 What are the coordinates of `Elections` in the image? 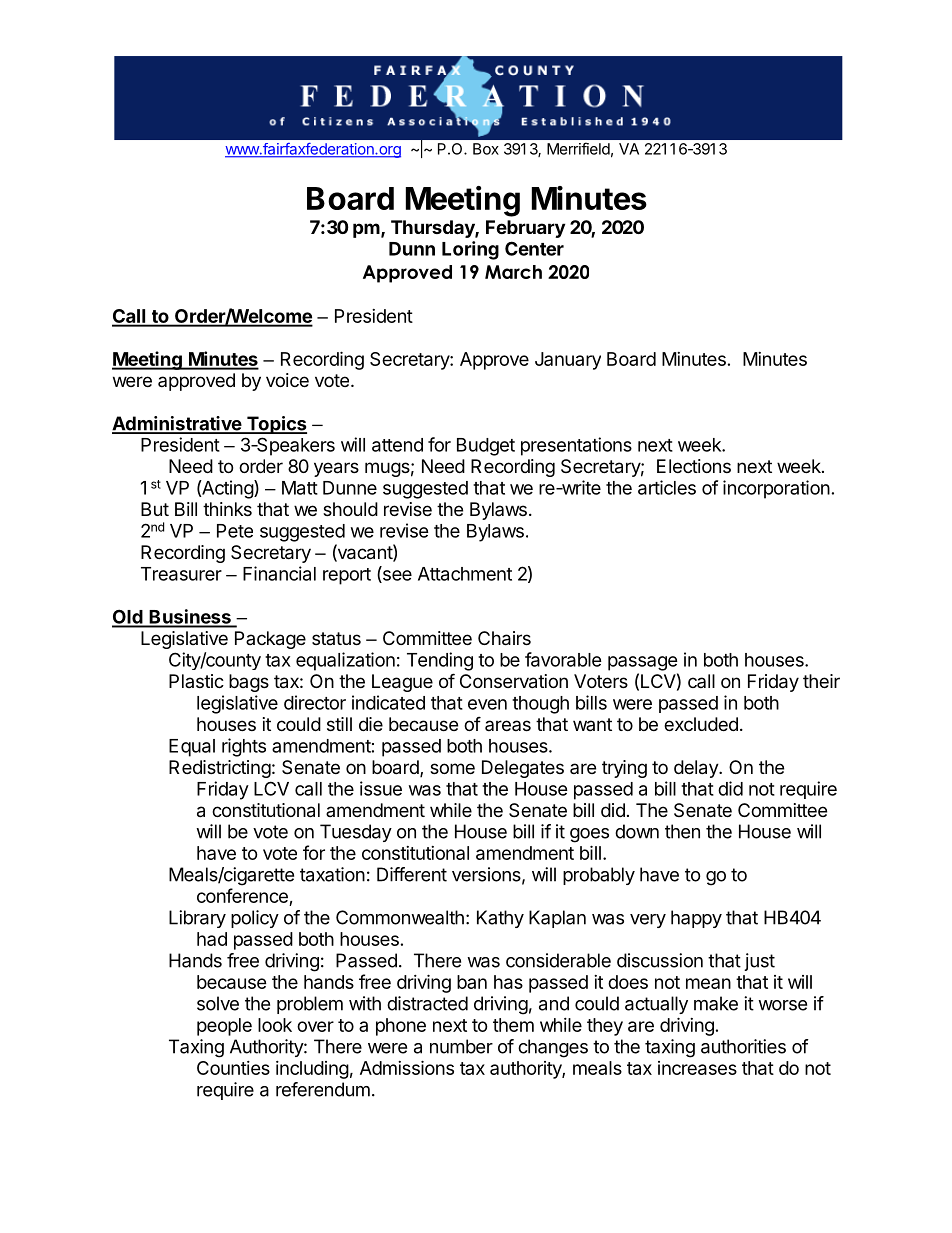 It's located at (694, 466).
